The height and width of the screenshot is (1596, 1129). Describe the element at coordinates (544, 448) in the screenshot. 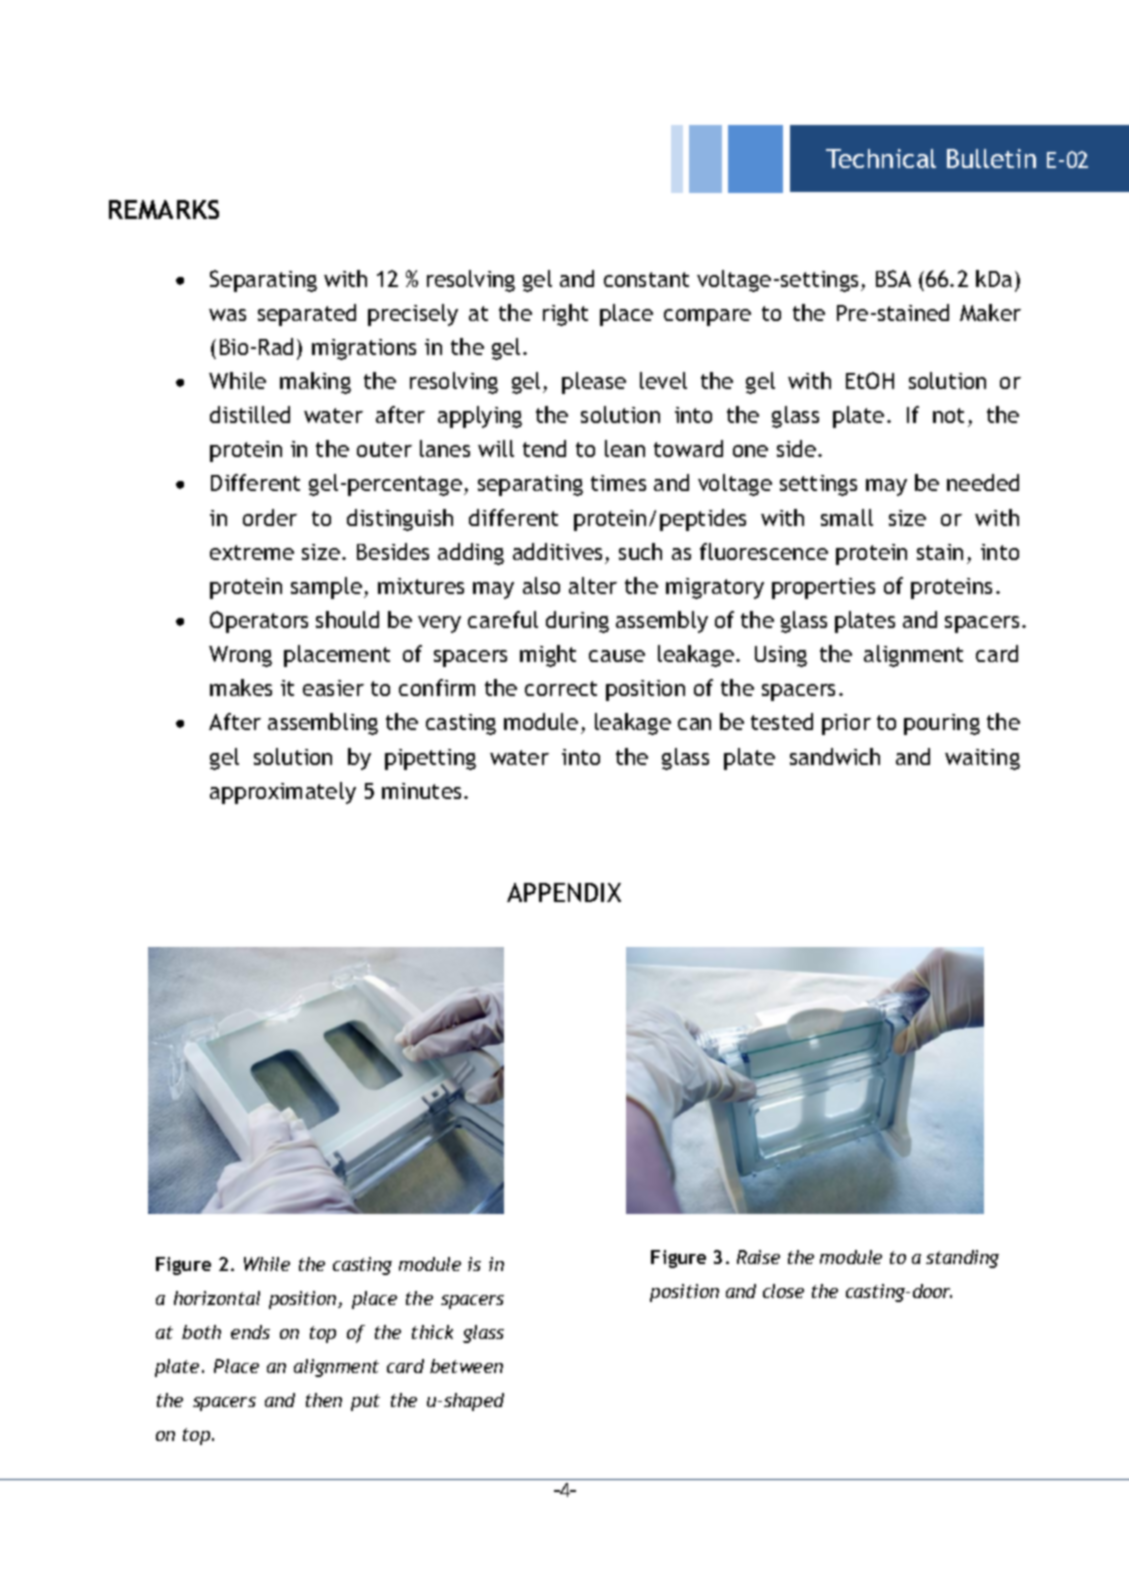

I see `tend` at that location.
